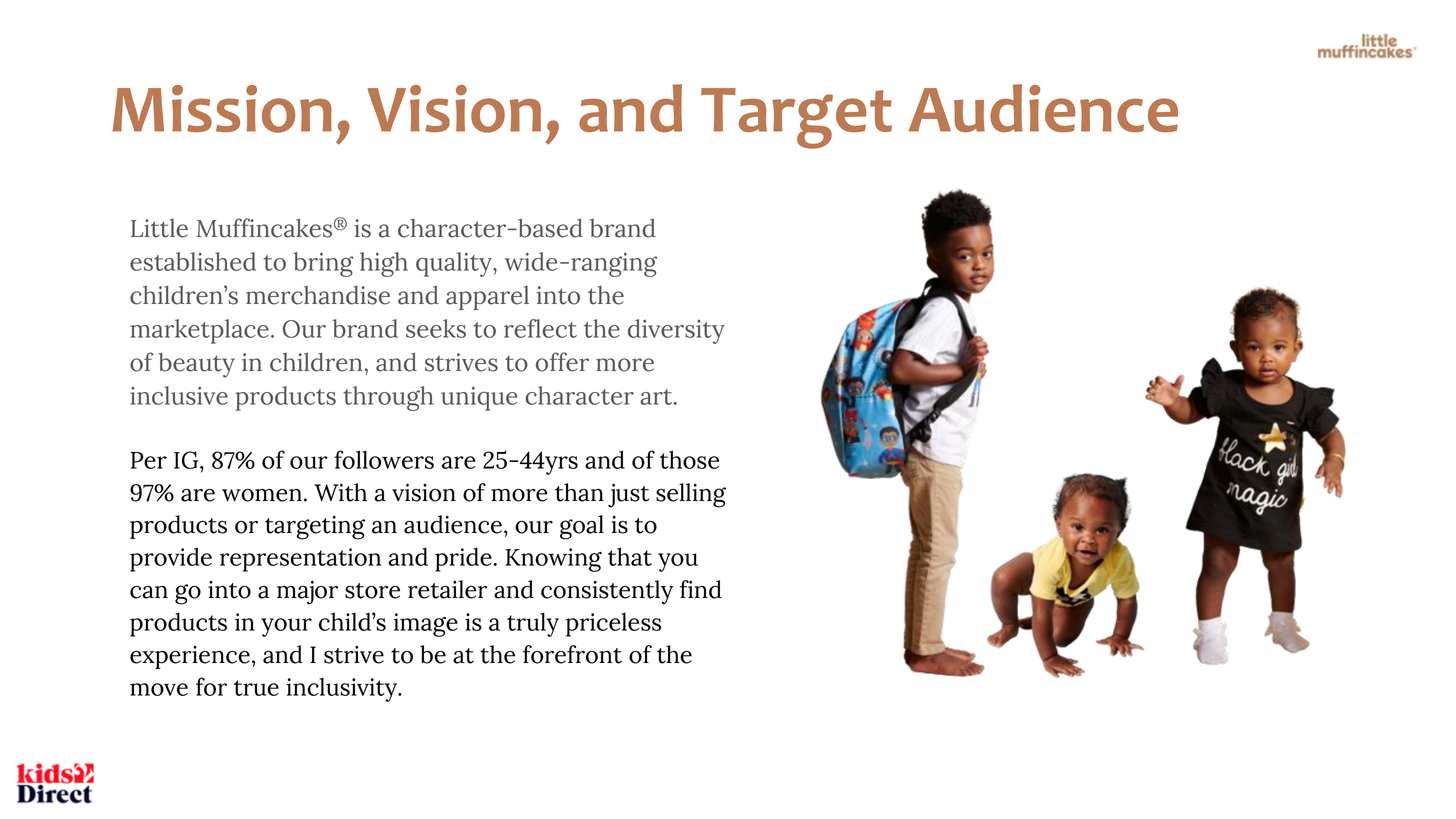 This image has width=1456, height=819. I want to click on experience, so click(190, 657).
